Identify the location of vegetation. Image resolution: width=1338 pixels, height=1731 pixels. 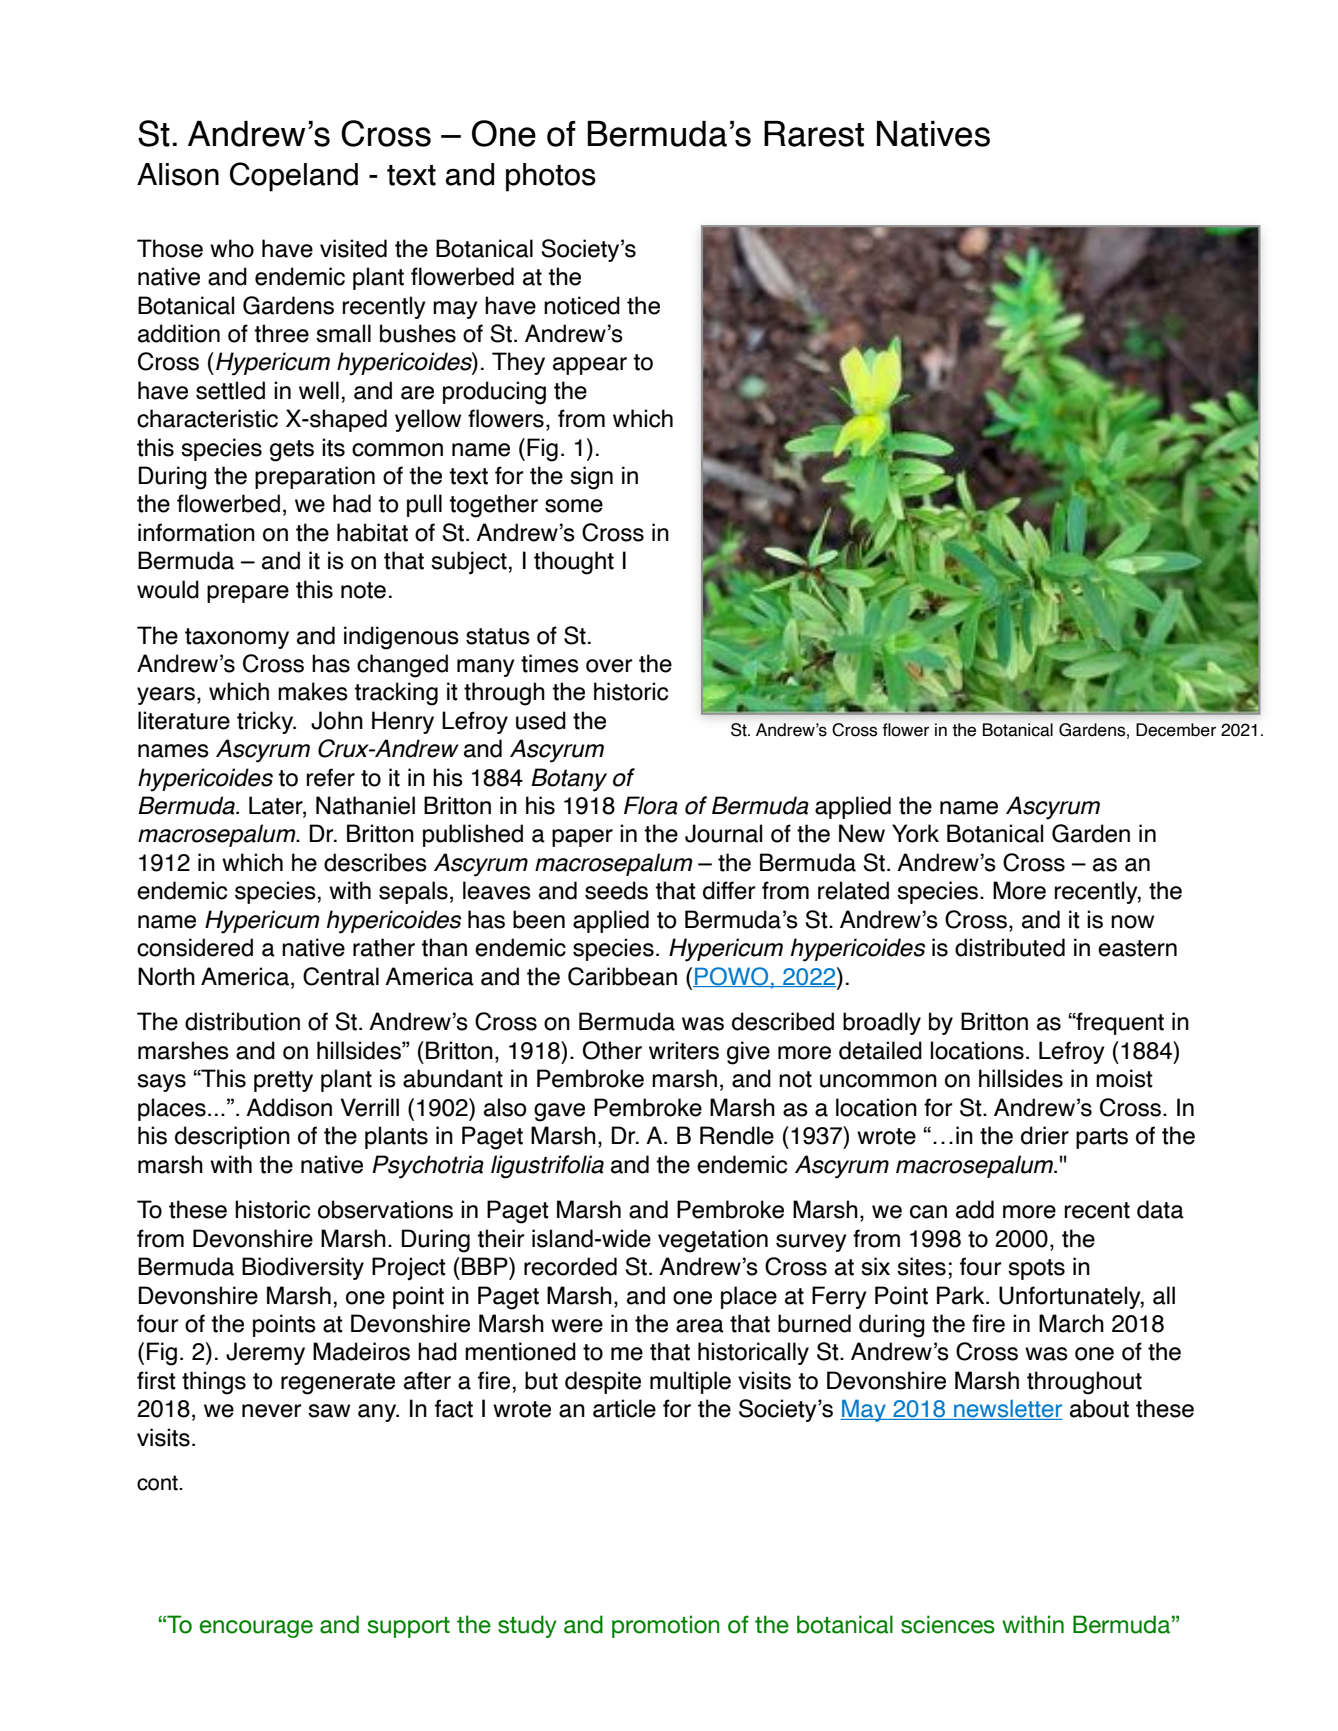
(713, 1241).
